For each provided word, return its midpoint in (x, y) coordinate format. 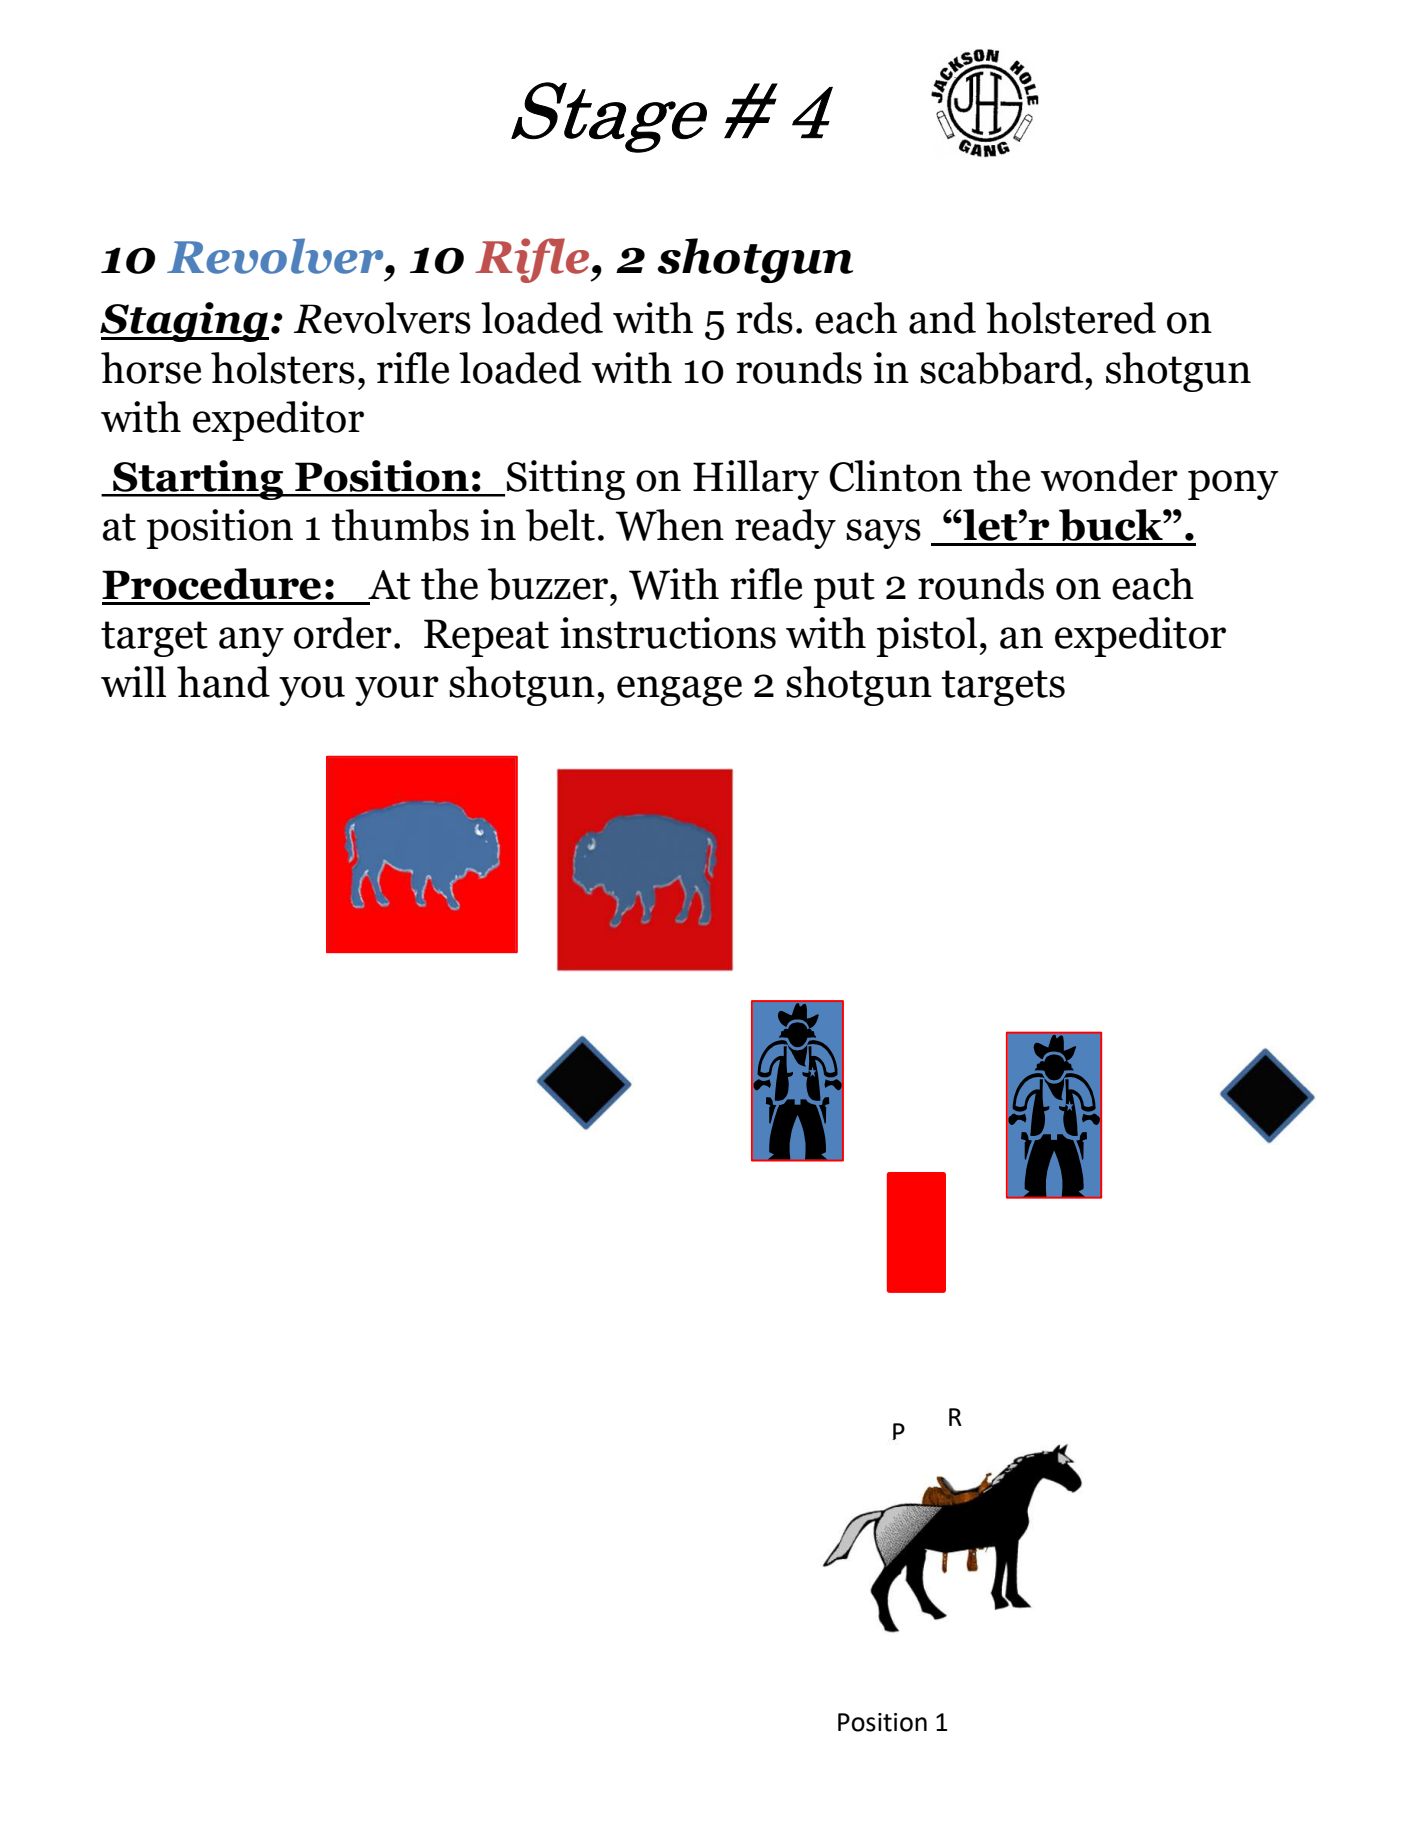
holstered (1071, 318)
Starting (198, 480)
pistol (927, 637)
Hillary (756, 480)
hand (223, 682)
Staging (184, 322)
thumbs (400, 525)
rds (764, 318)
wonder (1109, 476)
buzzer (549, 584)
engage (679, 691)
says (883, 534)
